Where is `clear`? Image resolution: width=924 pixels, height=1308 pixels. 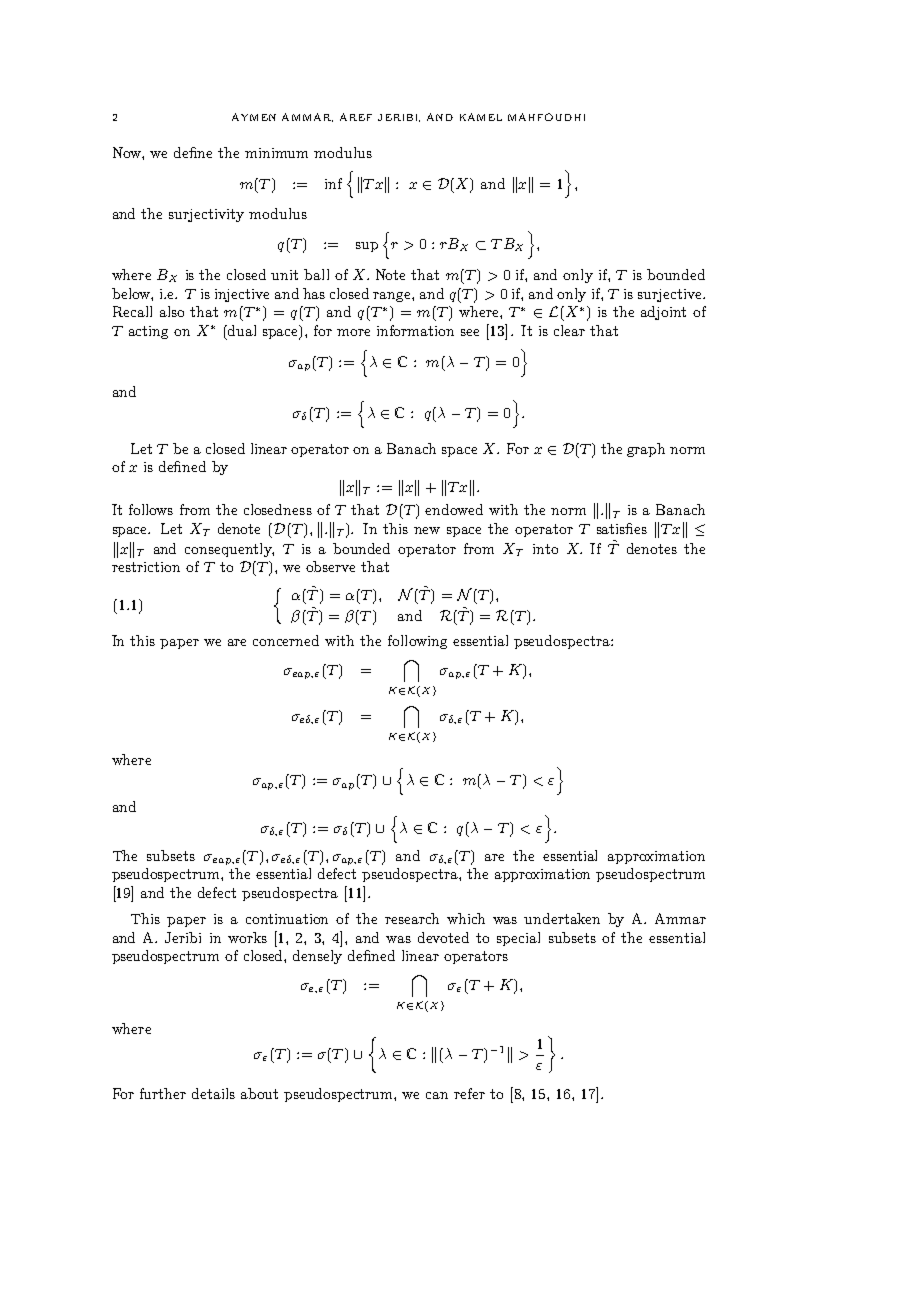 clear is located at coordinates (569, 330).
